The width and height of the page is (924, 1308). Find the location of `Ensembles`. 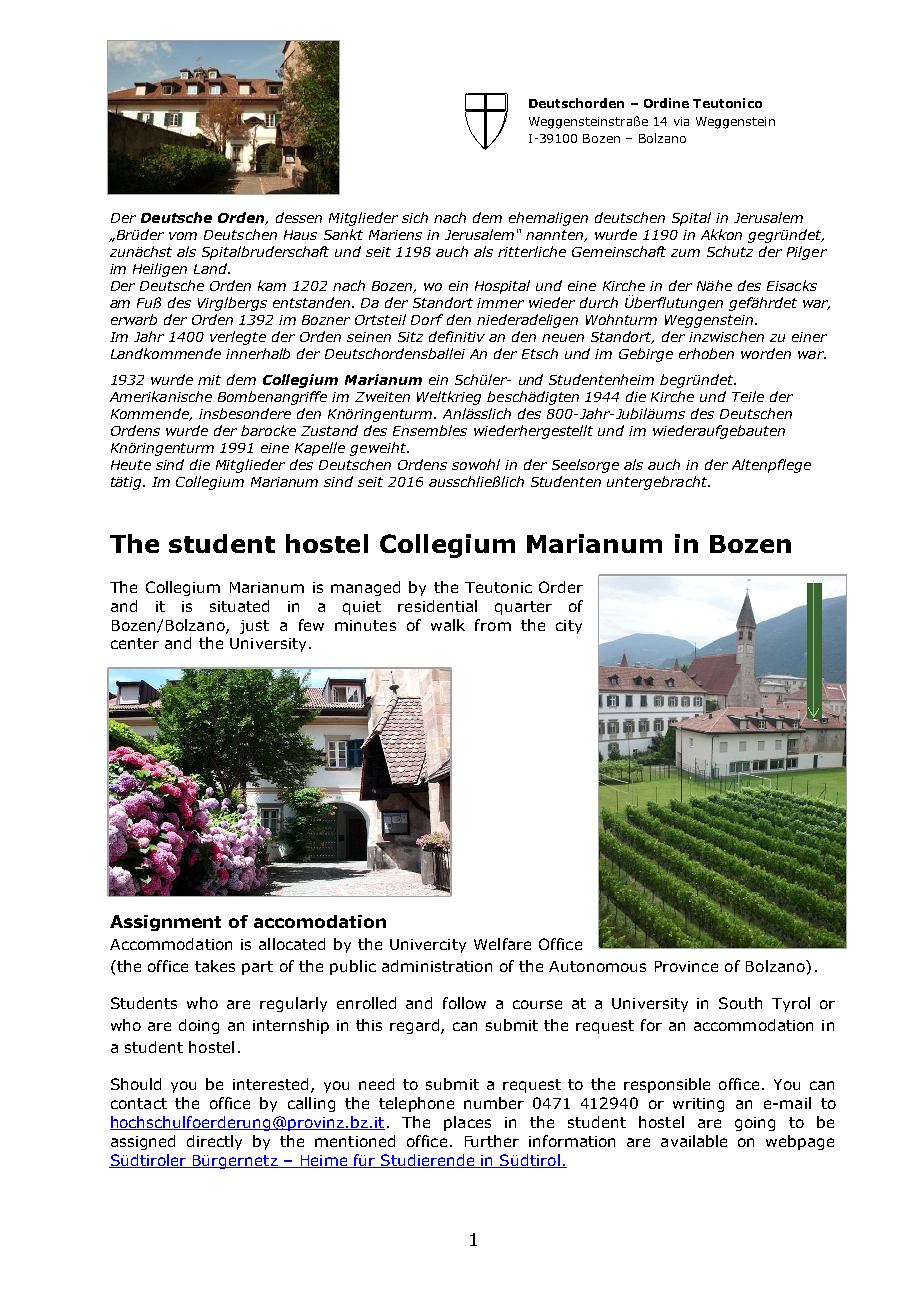

Ensembles is located at coordinates (430, 430).
